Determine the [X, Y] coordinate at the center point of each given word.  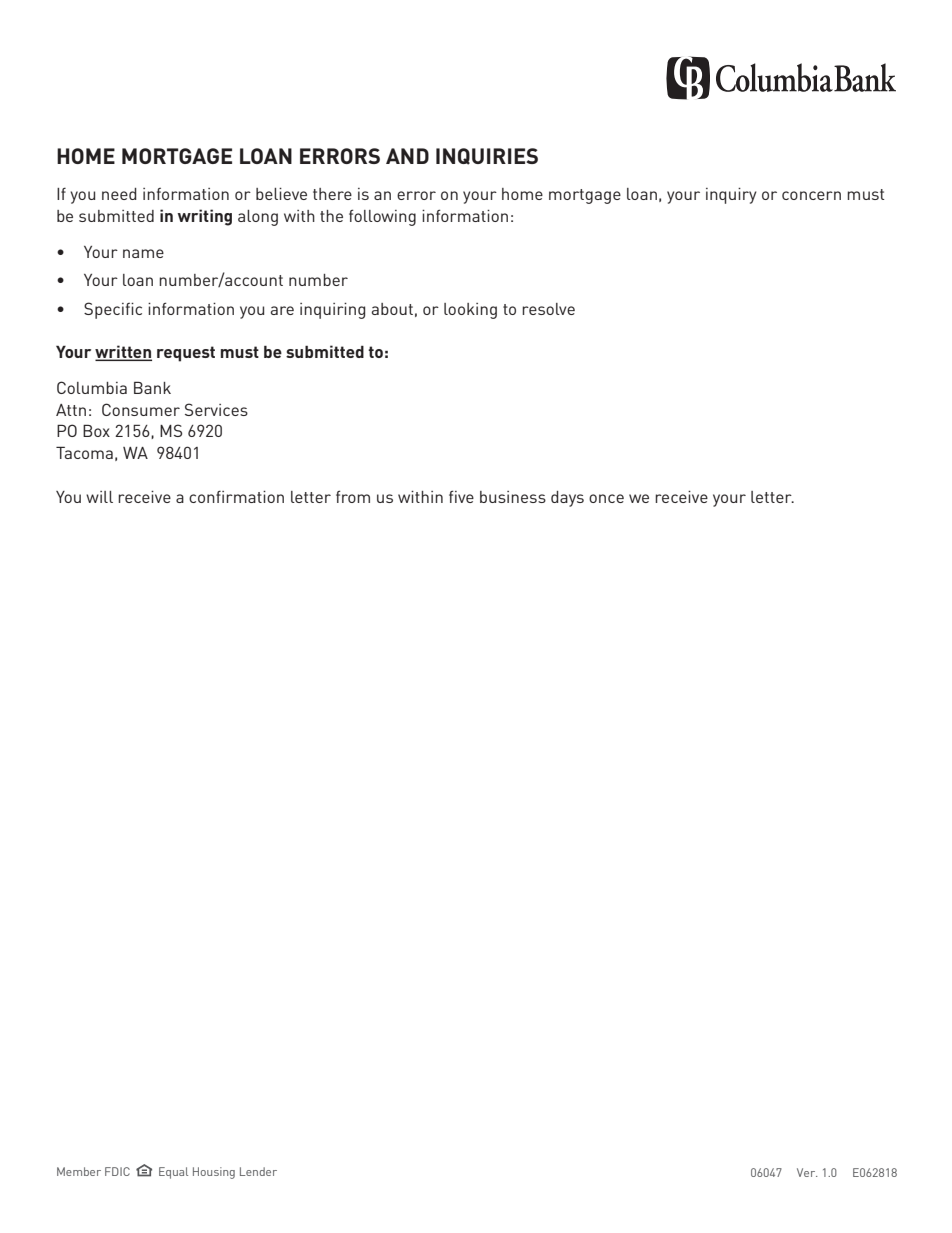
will [99, 497]
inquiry [731, 196]
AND [407, 156]
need [119, 194]
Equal [173, 1173]
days [567, 499]
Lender [258, 1171]
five [461, 496]
